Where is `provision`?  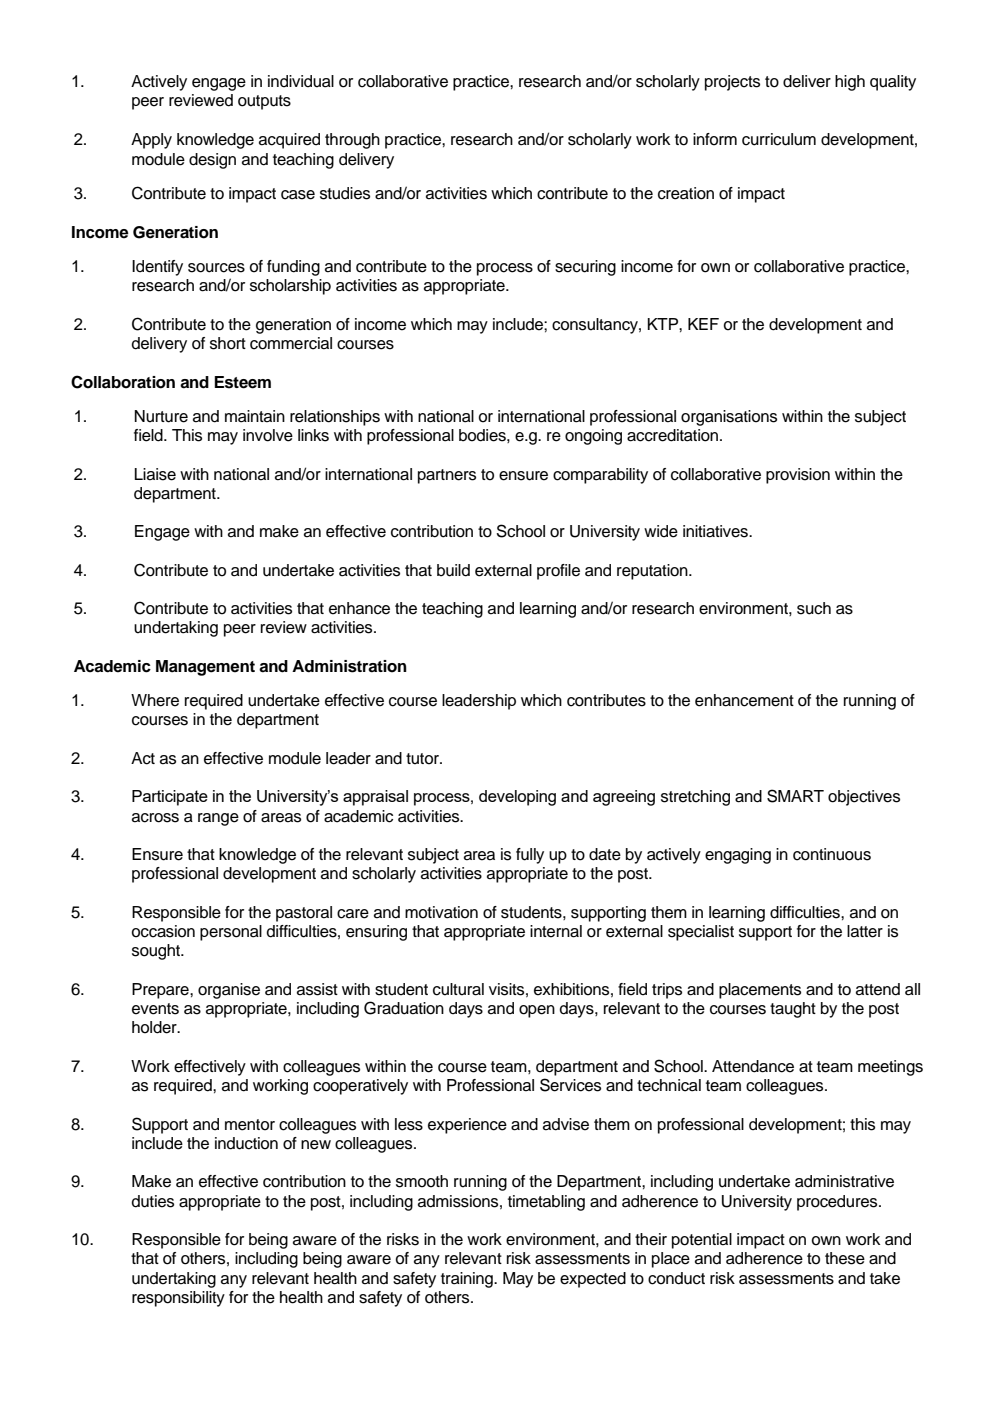
provision is located at coordinates (798, 476).
